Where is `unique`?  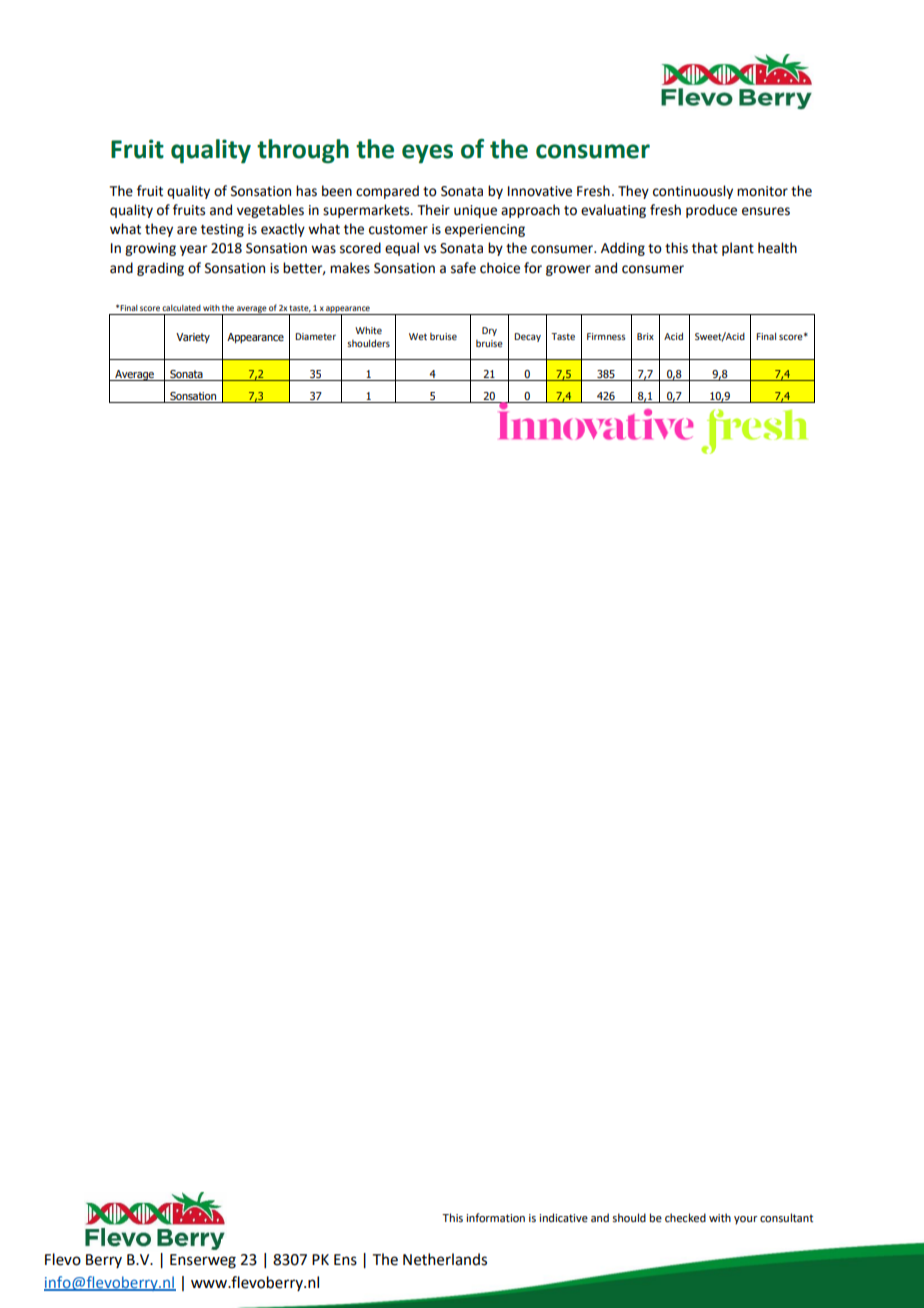 unique is located at coordinates (475, 211).
